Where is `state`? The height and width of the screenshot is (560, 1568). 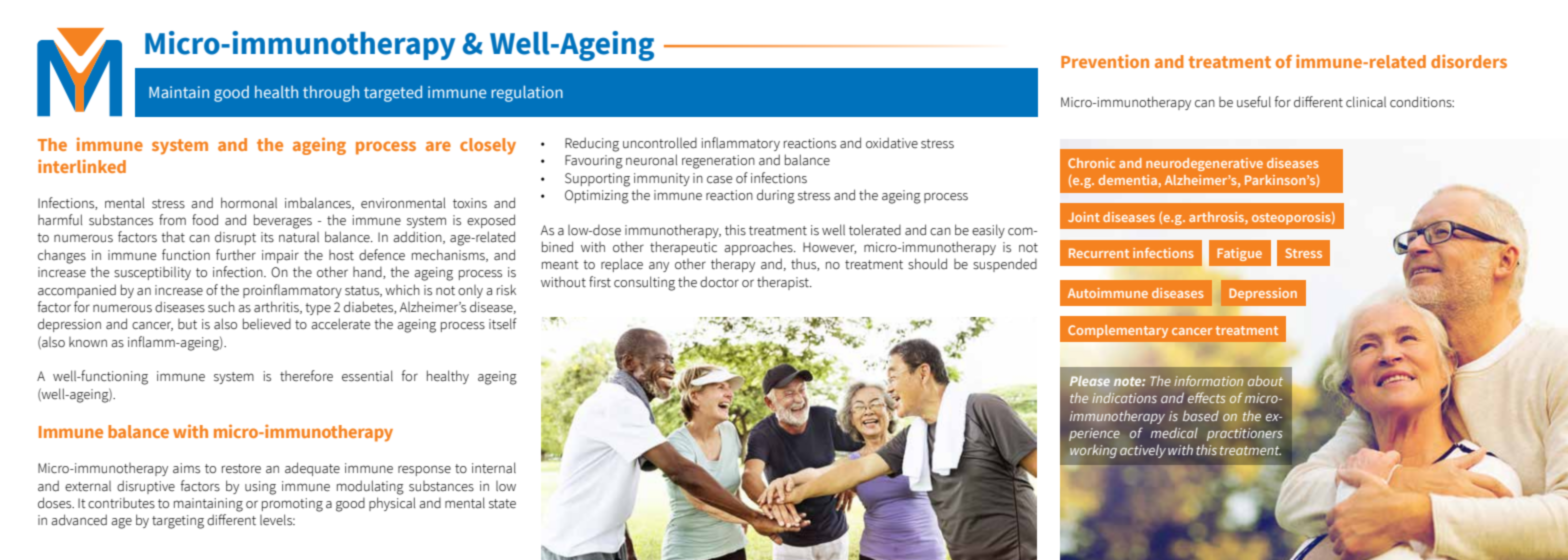 state is located at coordinates (502, 504).
